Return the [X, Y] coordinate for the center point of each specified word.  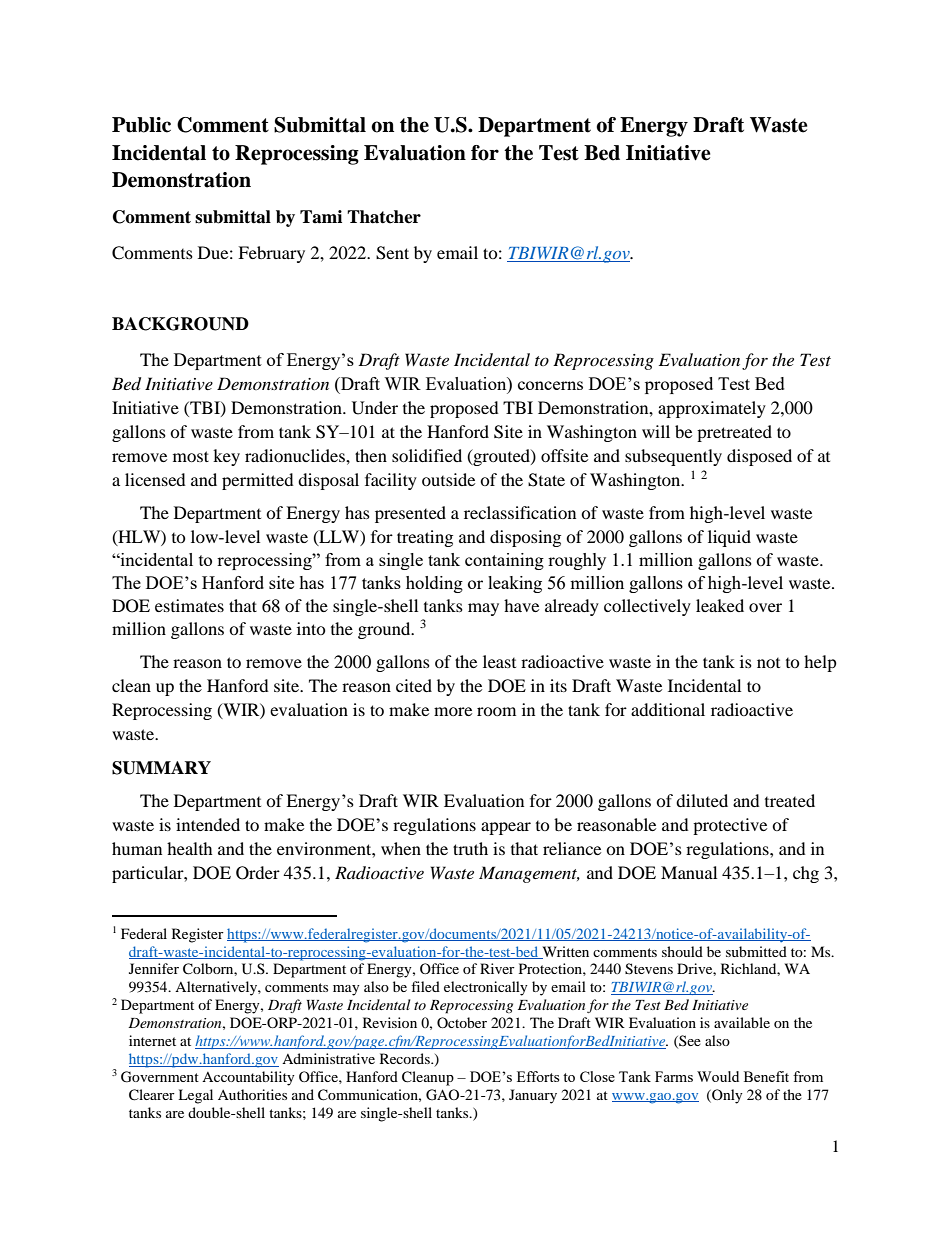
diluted [702, 800]
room [496, 711]
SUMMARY [161, 768]
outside [448, 479]
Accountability [248, 1078]
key [226, 457]
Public [141, 125]
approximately [712, 409]
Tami [321, 217]
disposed [759, 457]
